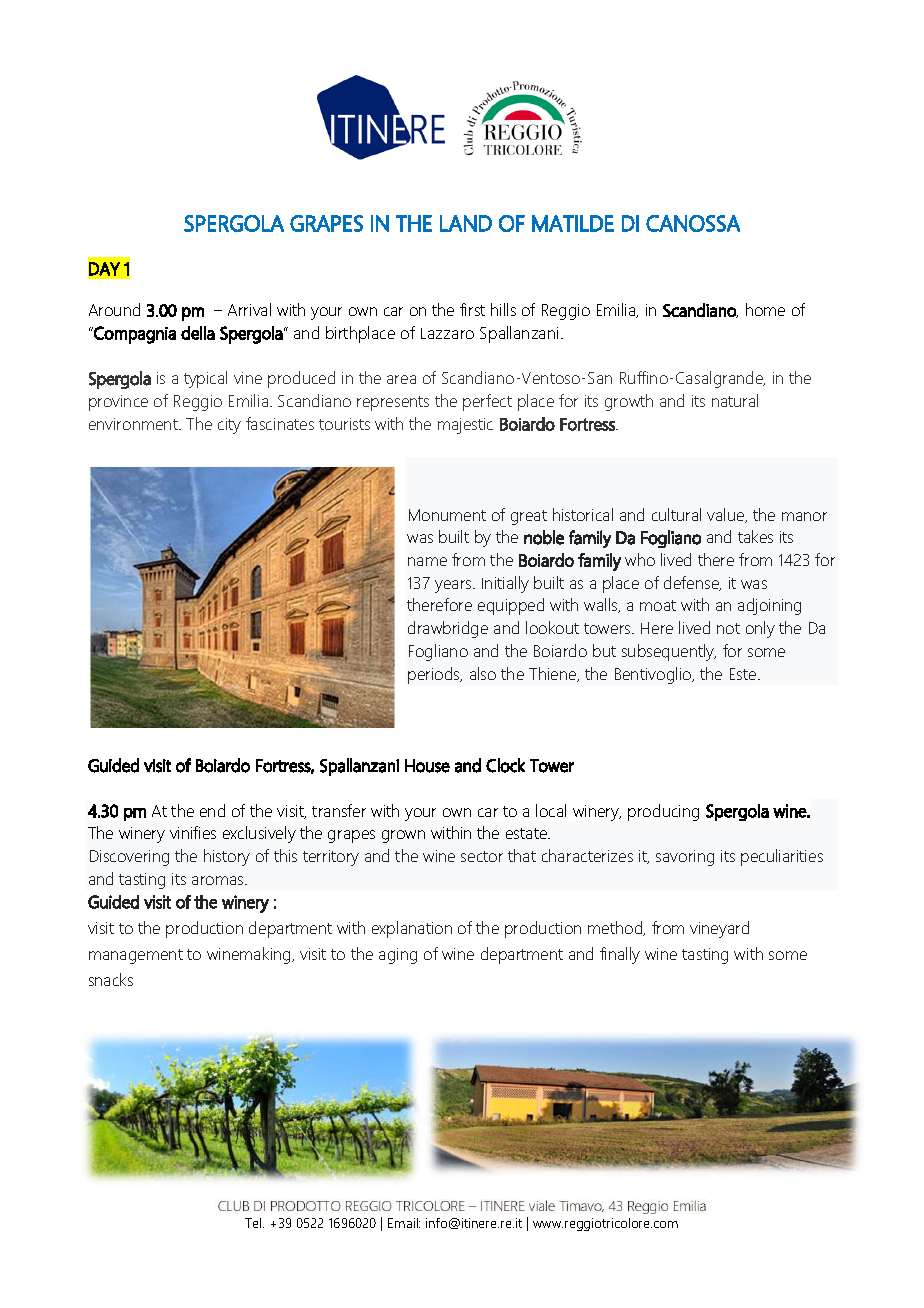 This document has height=1308, width=924. I want to click on CLUB, so click(233, 1206).
